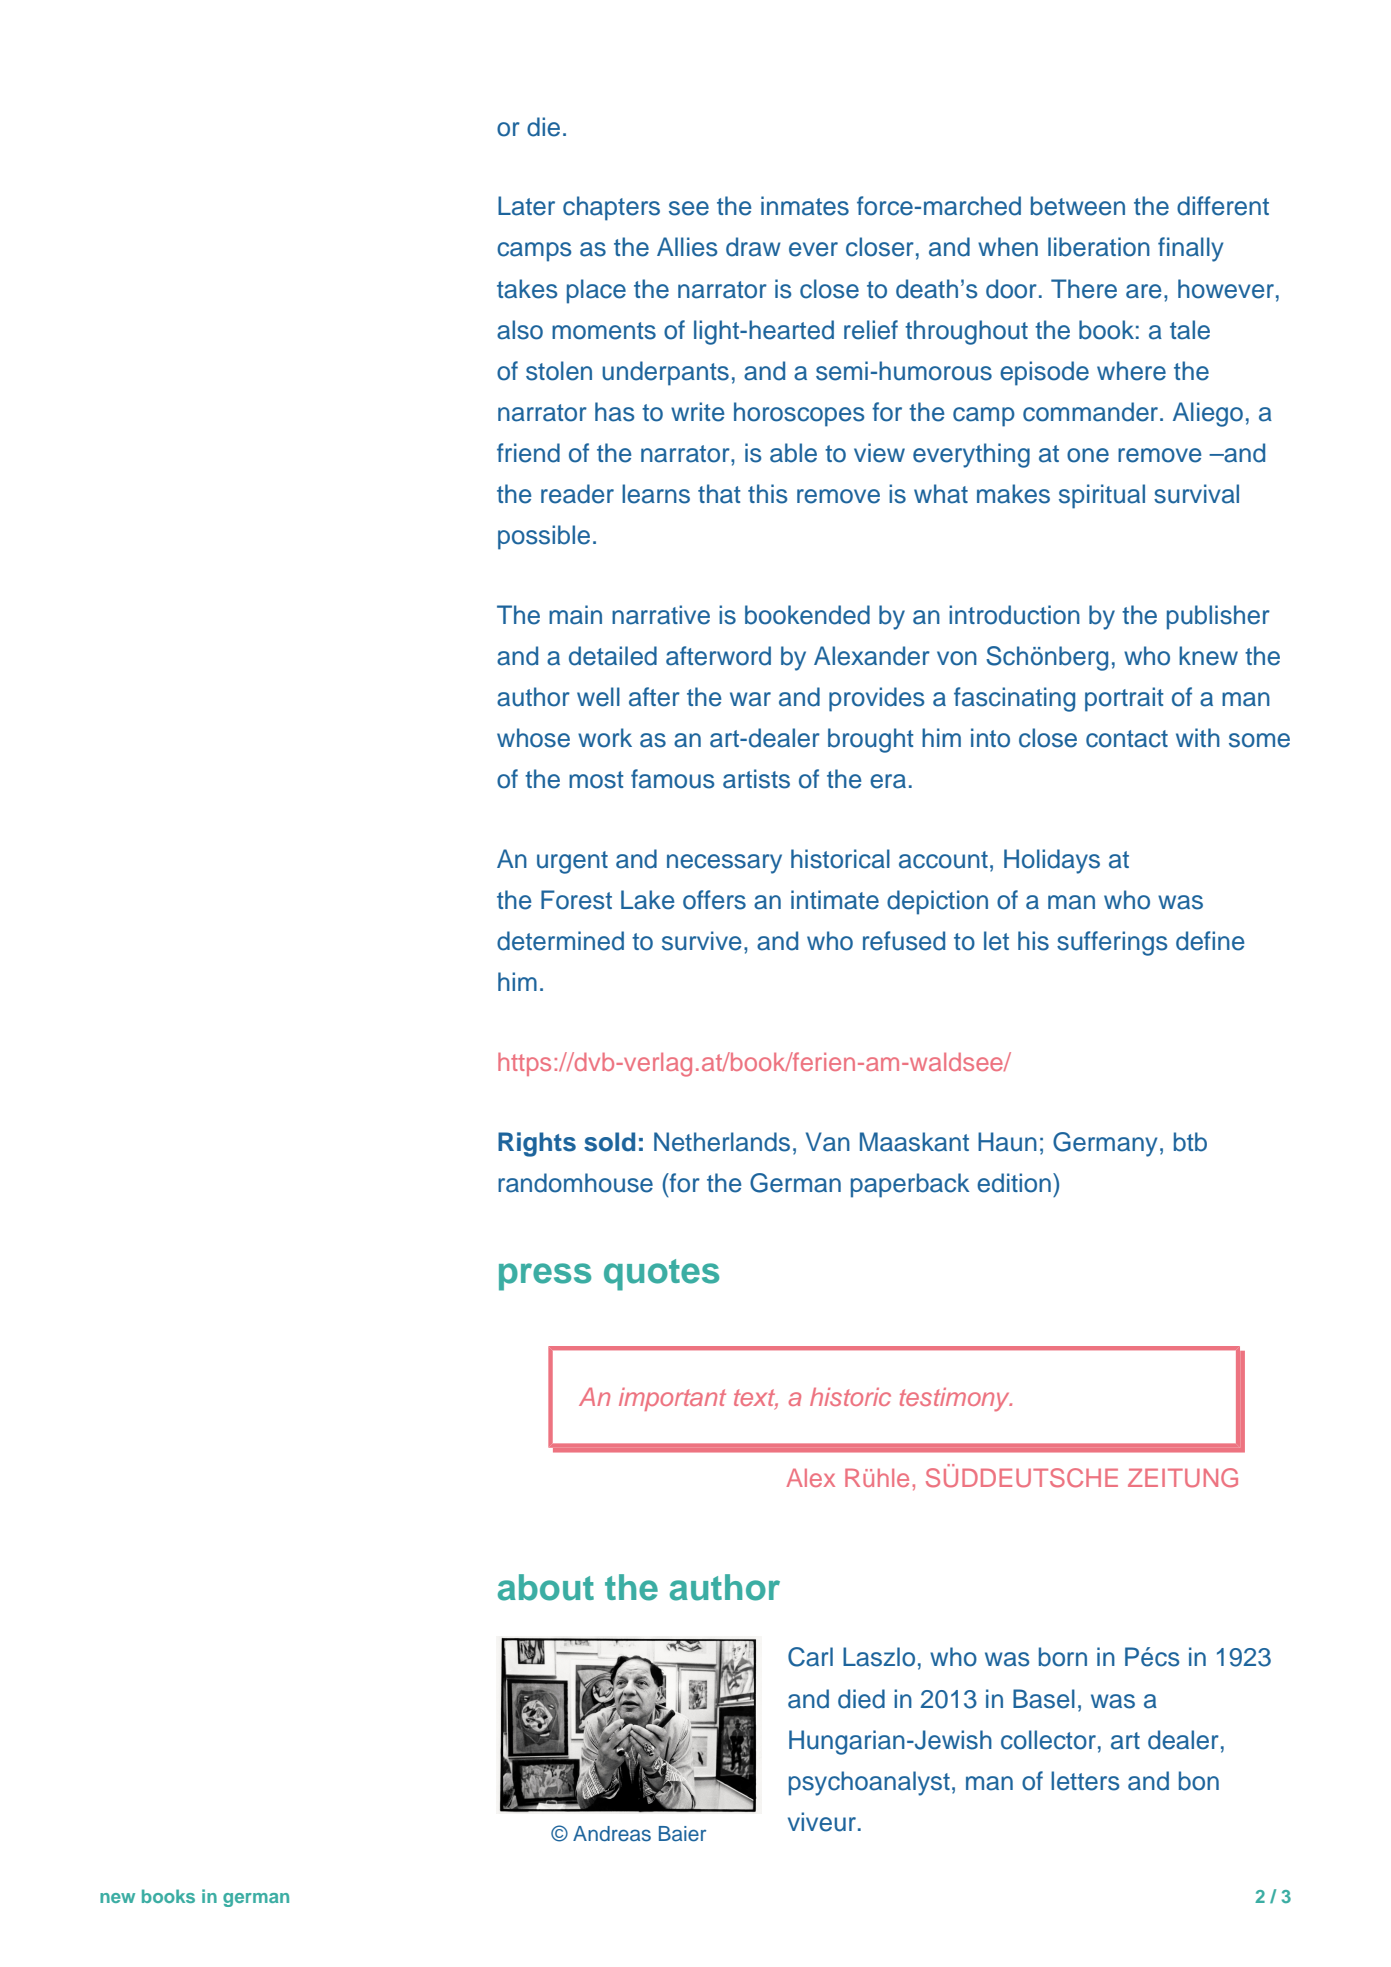  What do you see at coordinates (1210, 941) in the document?
I see `define` at bounding box center [1210, 941].
